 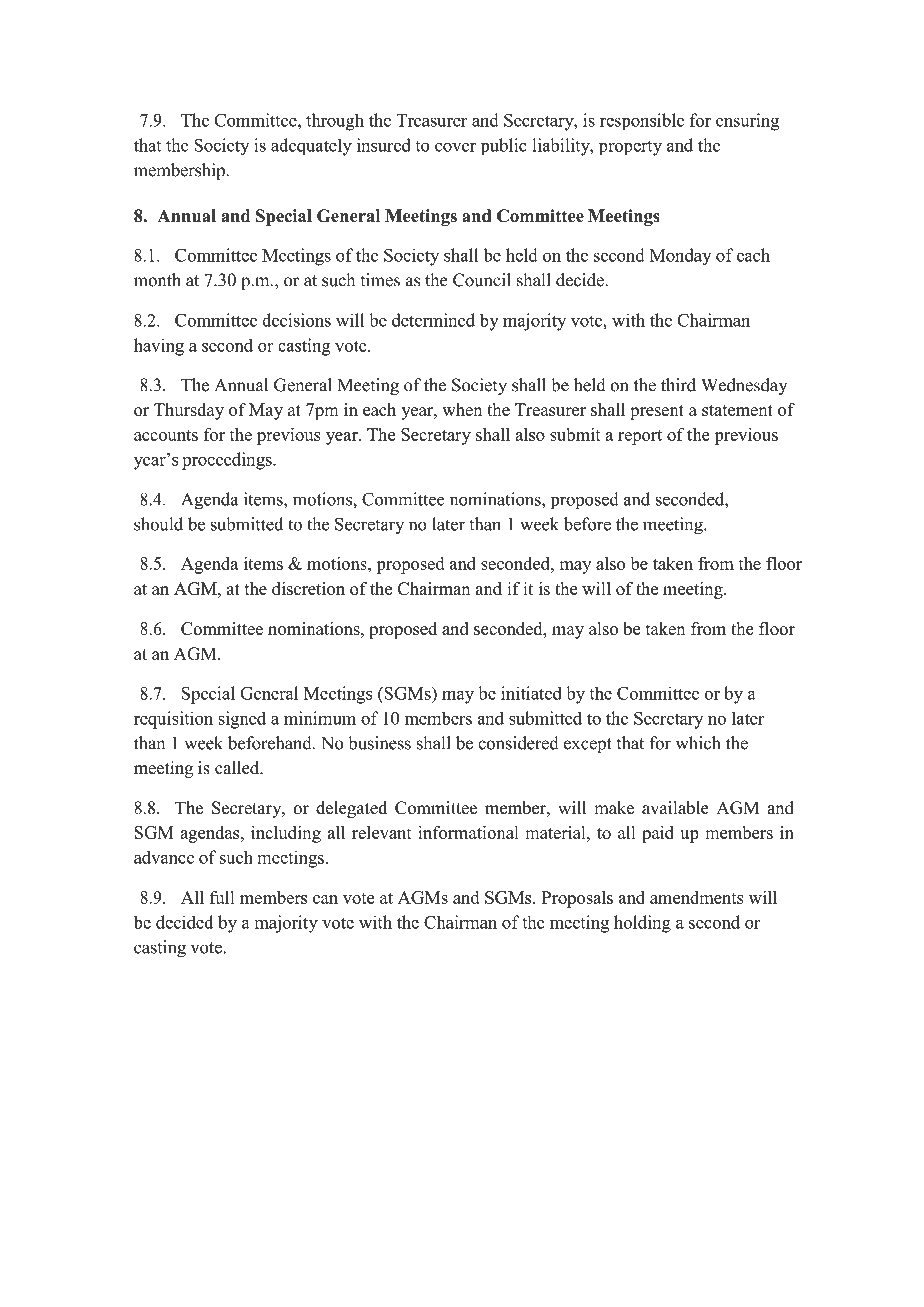 I want to click on signed, so click(x=242, y=720).
